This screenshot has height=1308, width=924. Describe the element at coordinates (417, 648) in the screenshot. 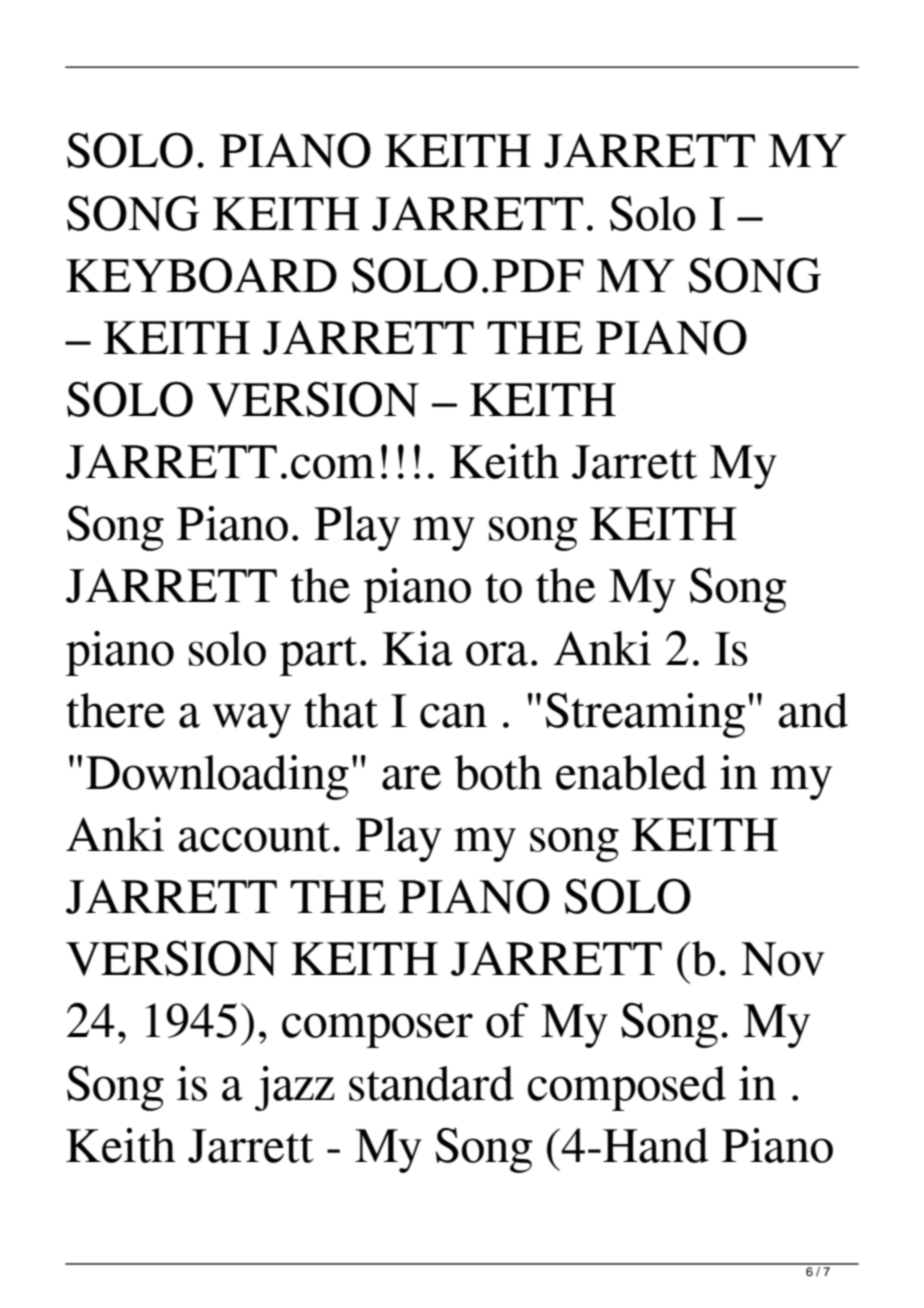

I see `Kia` at that location.
